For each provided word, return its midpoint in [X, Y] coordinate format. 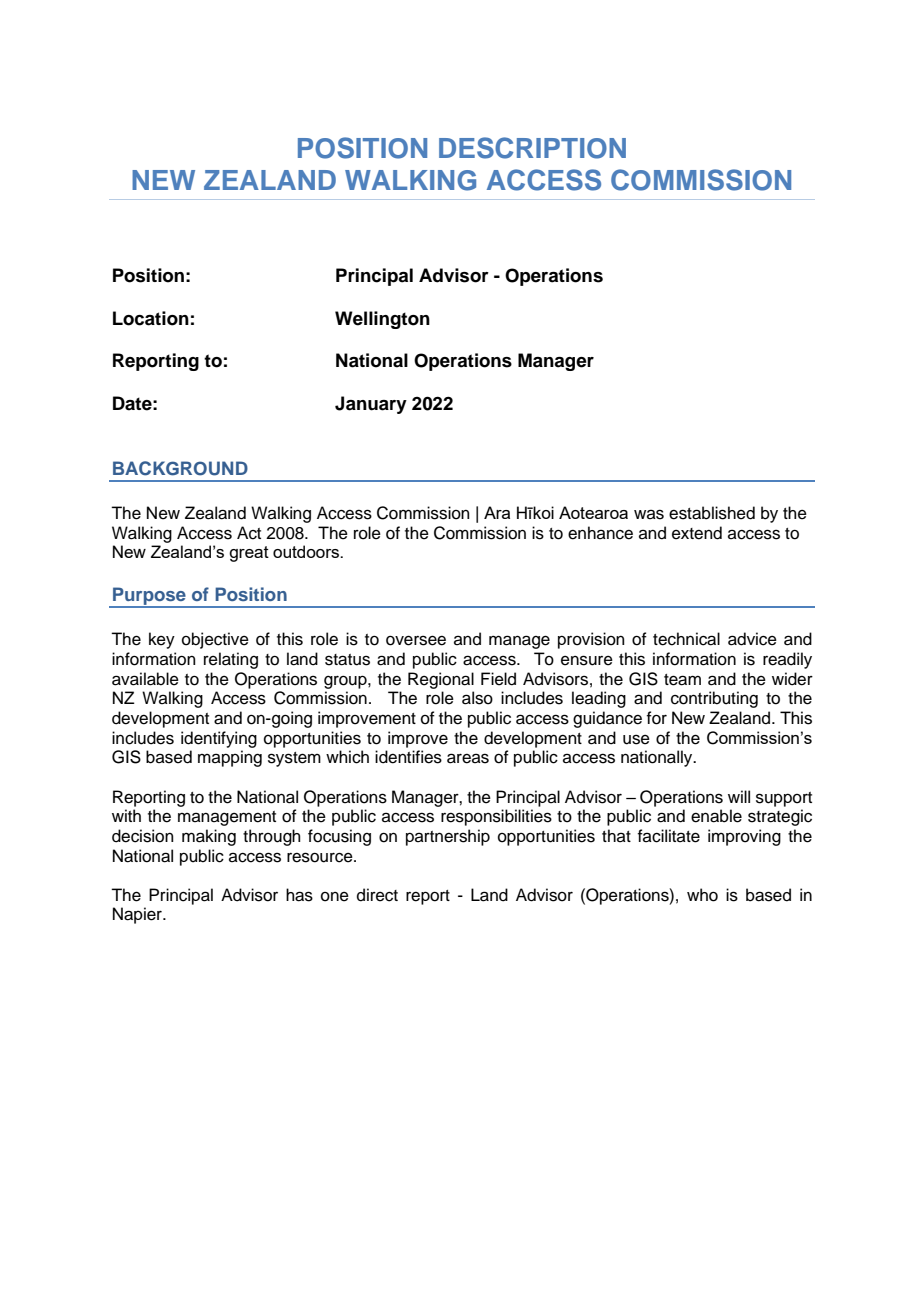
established [712, 513]
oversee [416, 640]
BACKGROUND [180, 468]
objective [215, 640]
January [371, 405]
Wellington [382, 320]
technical [686, 639]
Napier [138, 915]
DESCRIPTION [532, 148]
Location [151, 318]
